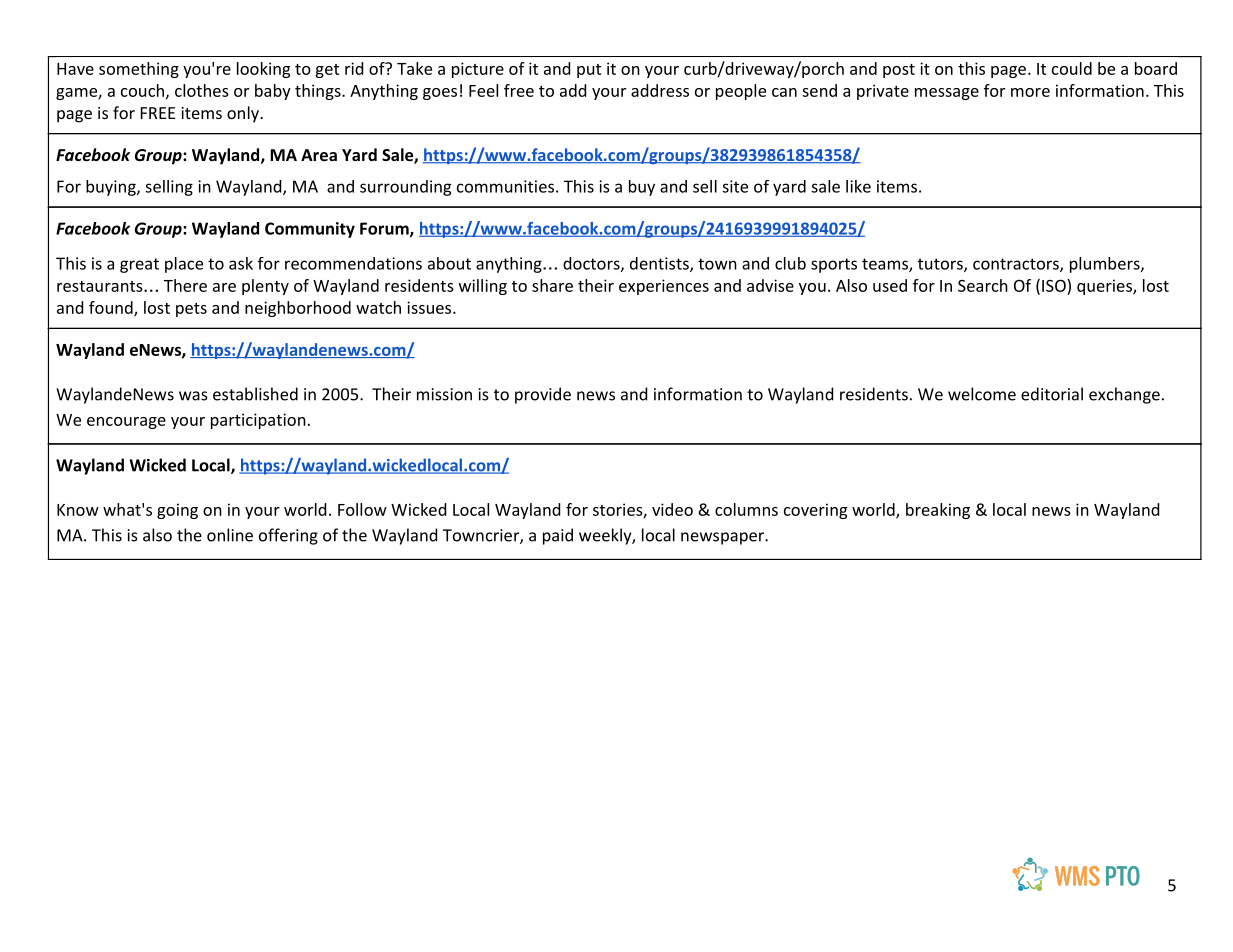 This page has width=1233, height=952. What do you see at coordinates (177, 511) in the page?
I see `going` at bounding box center [177, 511].
